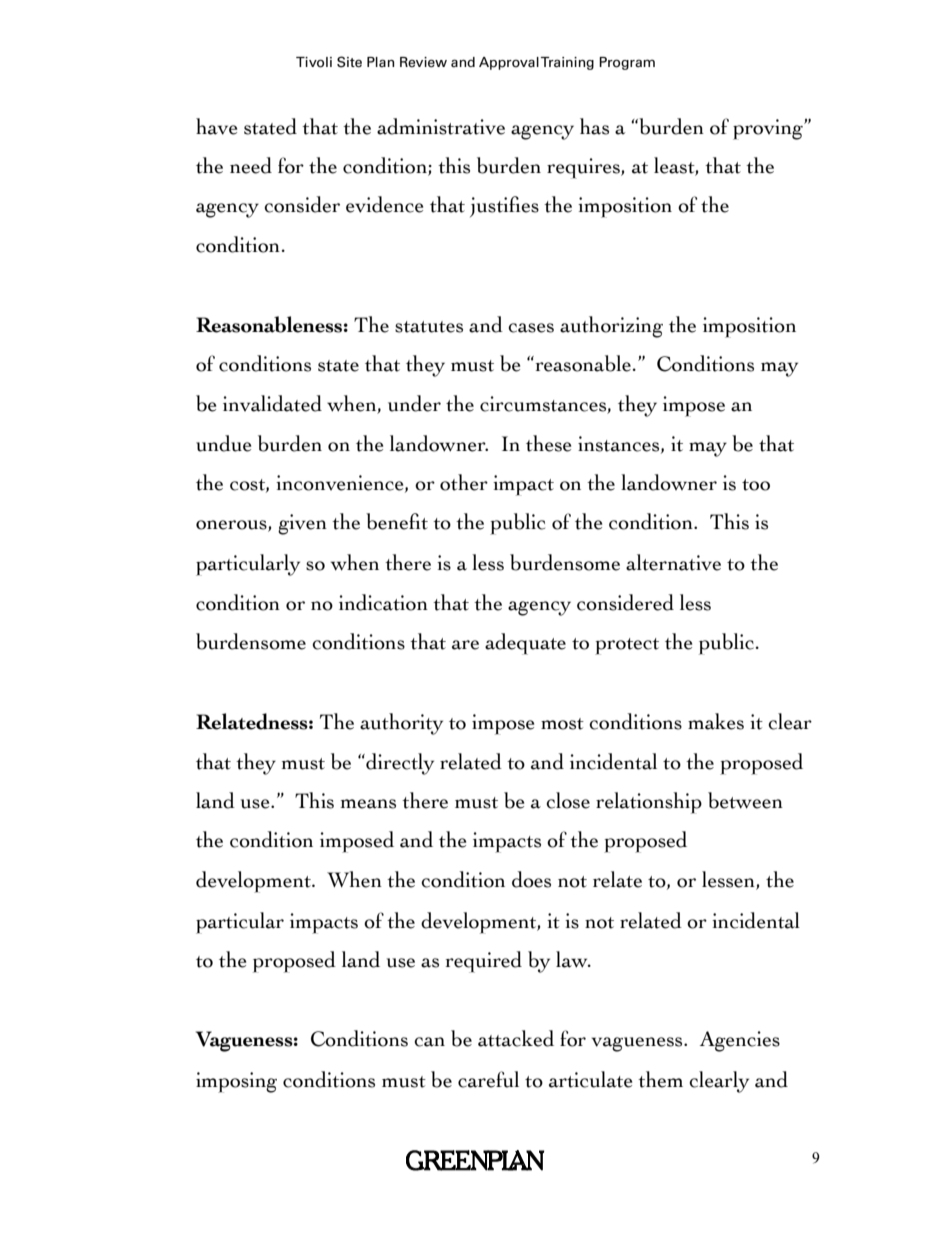  What do you see at coordinates (272, 403) in the screenshot?
I see `invalidated` at bounding box center [272, 403].
